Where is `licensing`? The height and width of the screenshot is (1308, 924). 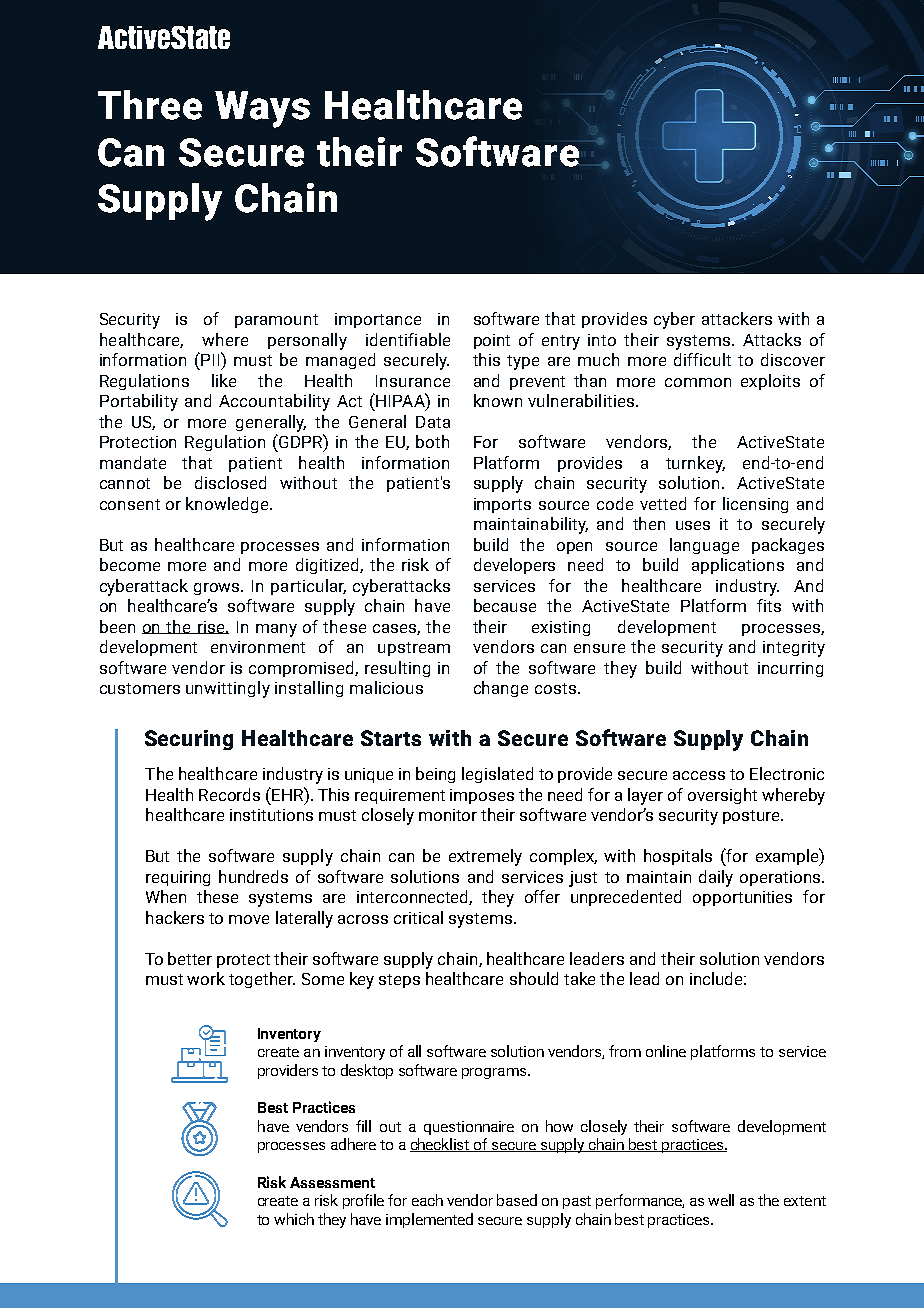
licensing is located at coordinates (755, 505).
